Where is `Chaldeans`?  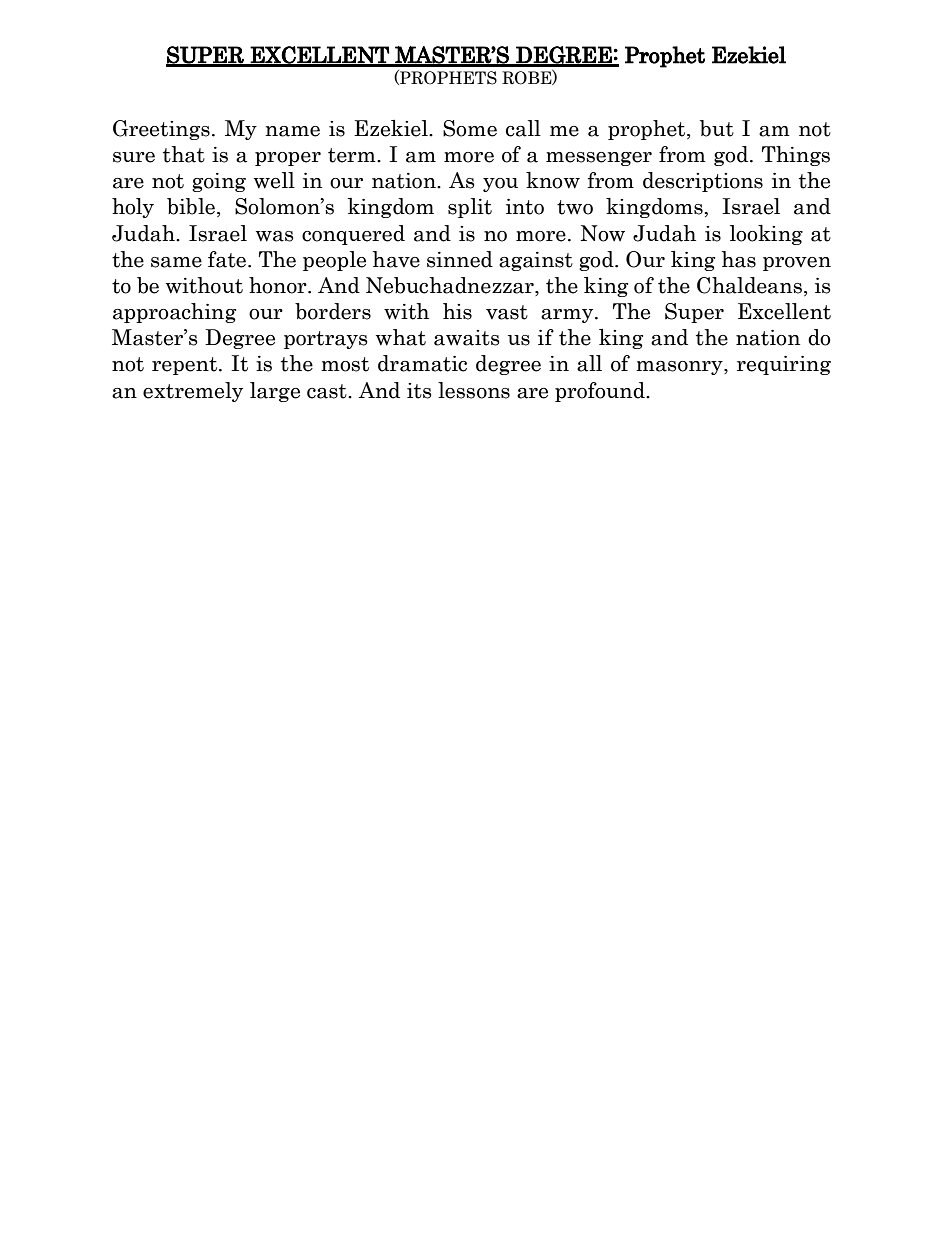 Chaldeans is located at coordinates (749, 285).
